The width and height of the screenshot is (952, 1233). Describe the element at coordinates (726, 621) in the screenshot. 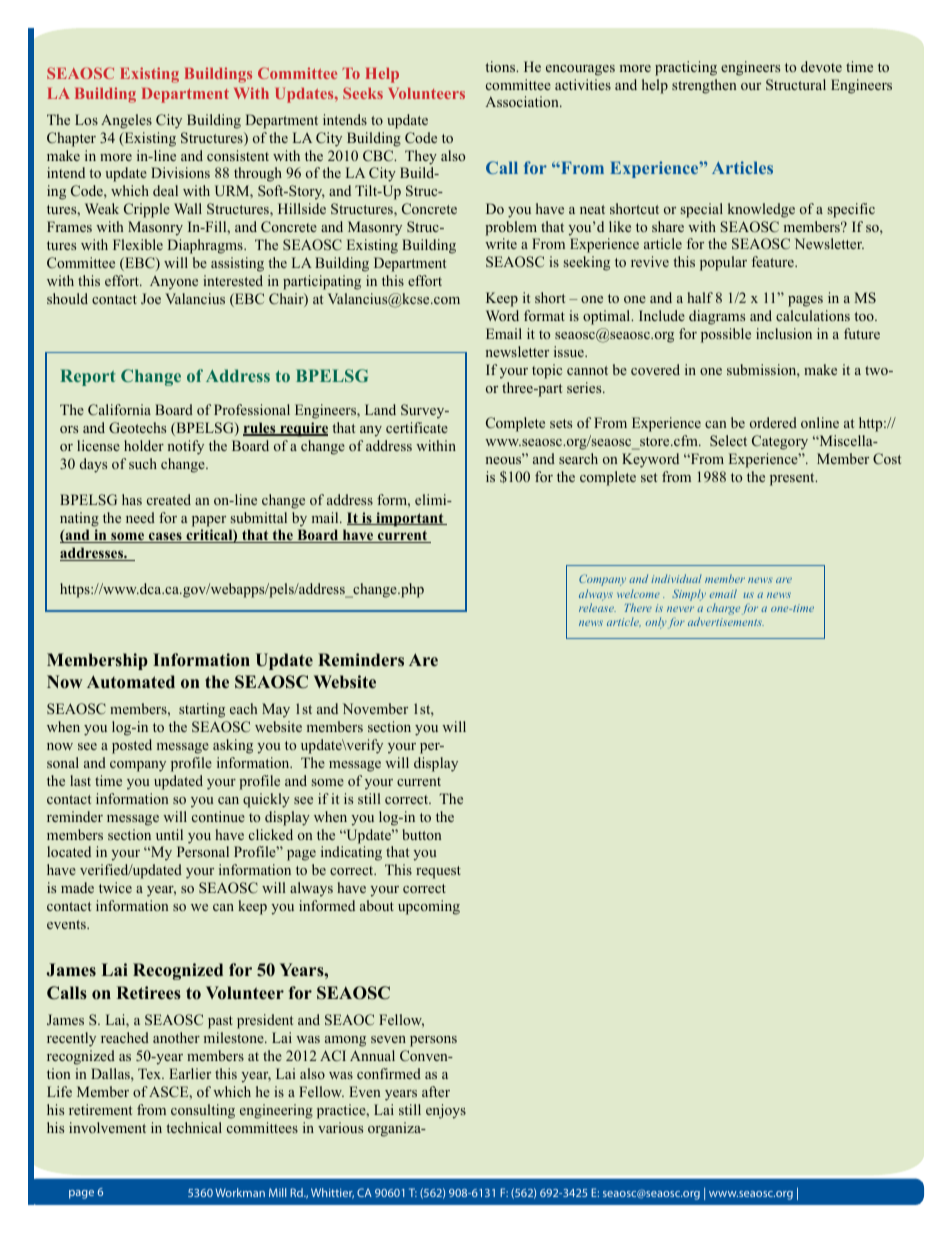

I see `advertisements` at that location.
